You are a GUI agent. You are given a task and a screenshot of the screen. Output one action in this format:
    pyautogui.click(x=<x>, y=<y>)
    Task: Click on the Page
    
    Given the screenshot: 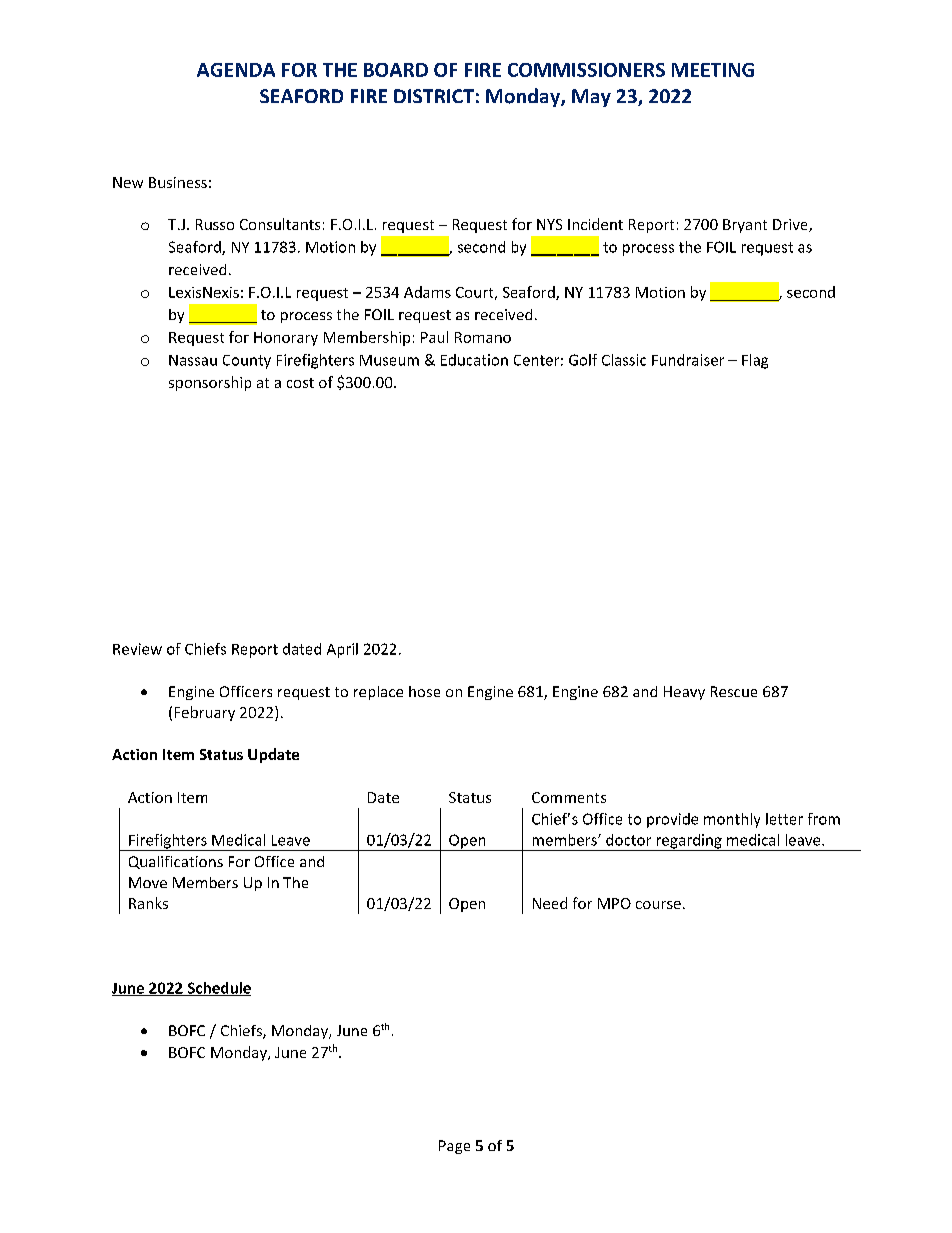 What is the action you would take?
    pyautogui.click(x=454, y=1147)
